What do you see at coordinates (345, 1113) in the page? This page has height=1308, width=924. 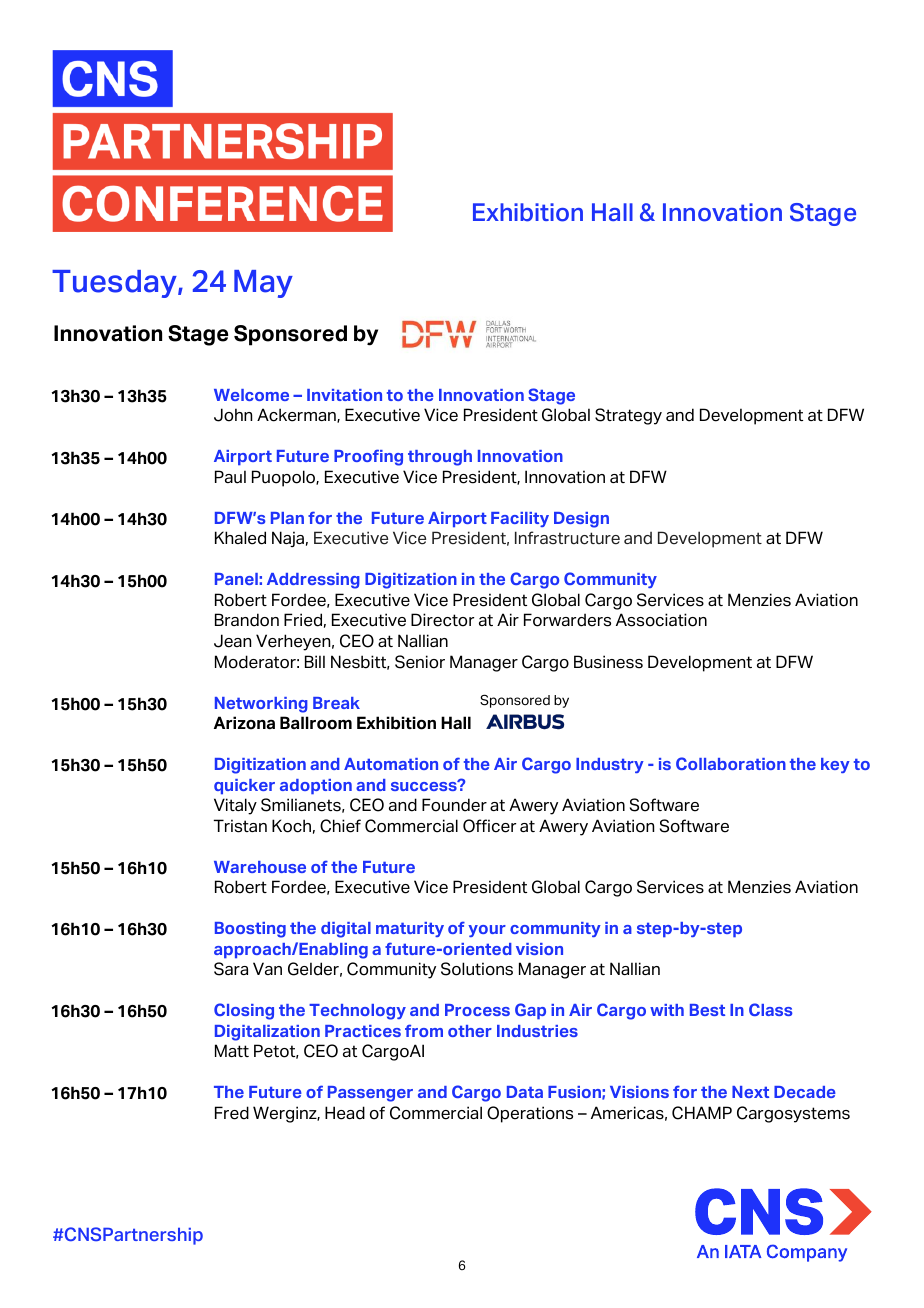 I see `Head` at bounding box center [345, 1113].
